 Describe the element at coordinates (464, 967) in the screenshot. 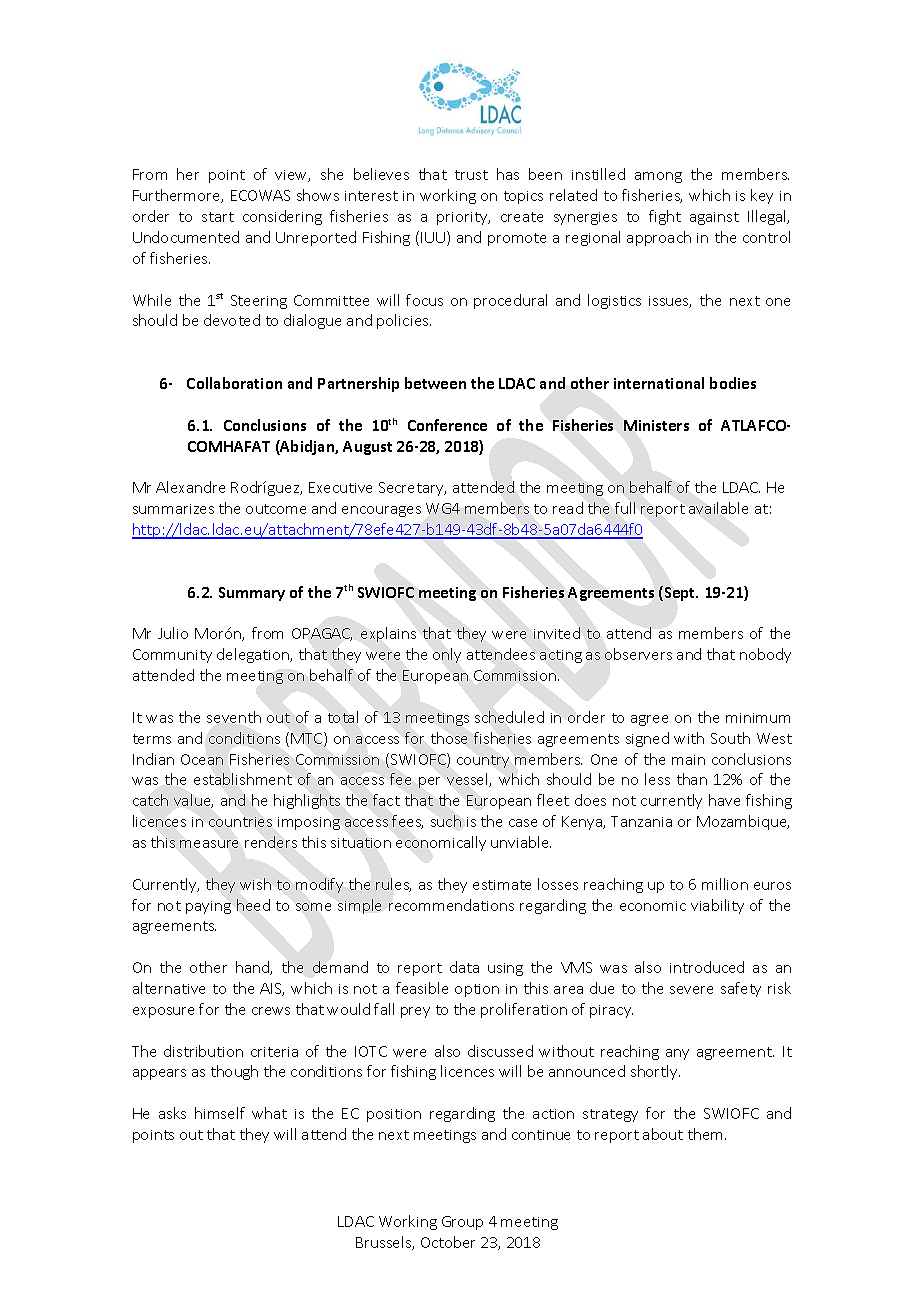

I see `data` at that location.
